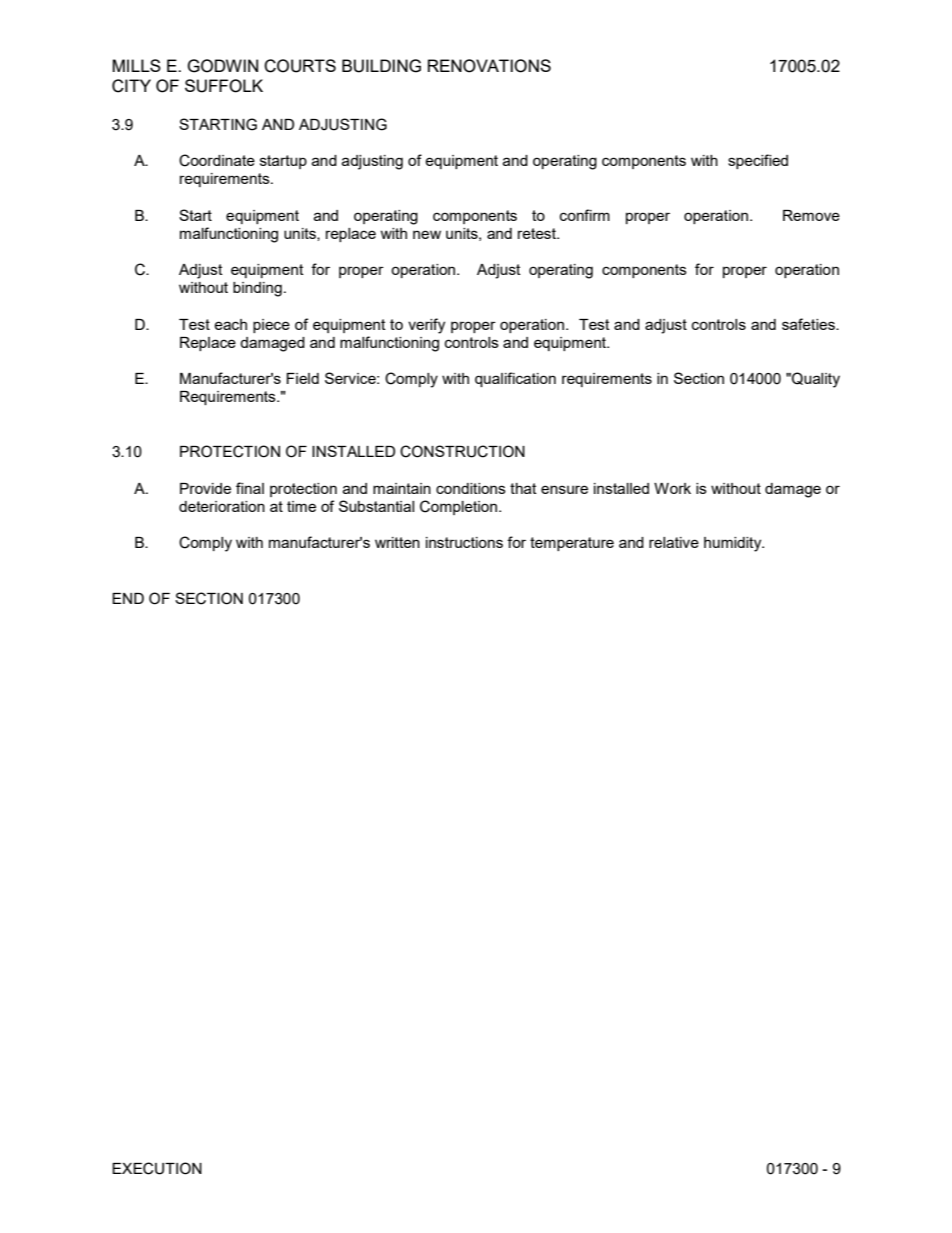  Describe the element at coordinates (205, 488) in the page. I see `Provide` at that location.
